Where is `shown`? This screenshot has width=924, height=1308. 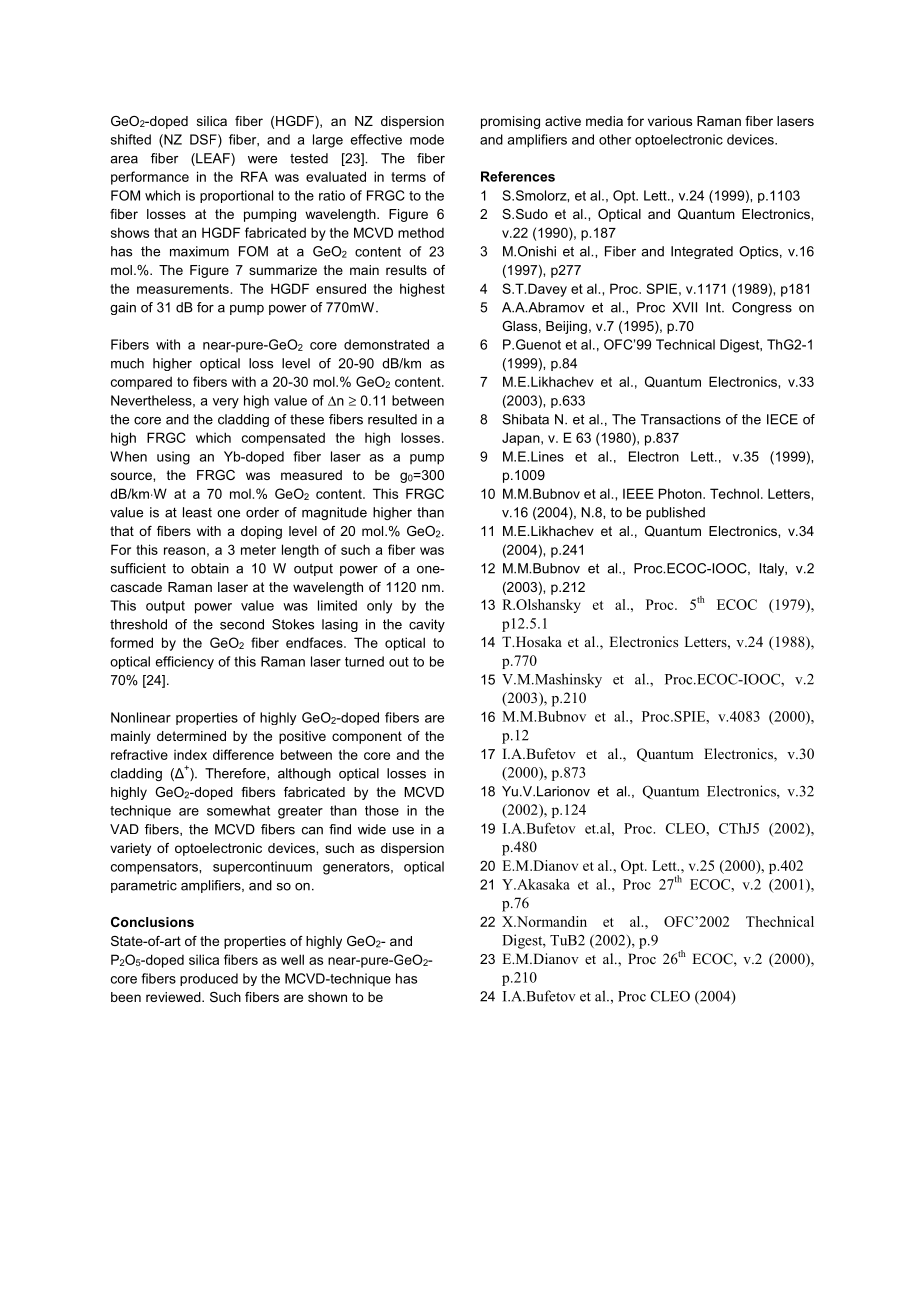 shown is located at coordinates (327, 997).
